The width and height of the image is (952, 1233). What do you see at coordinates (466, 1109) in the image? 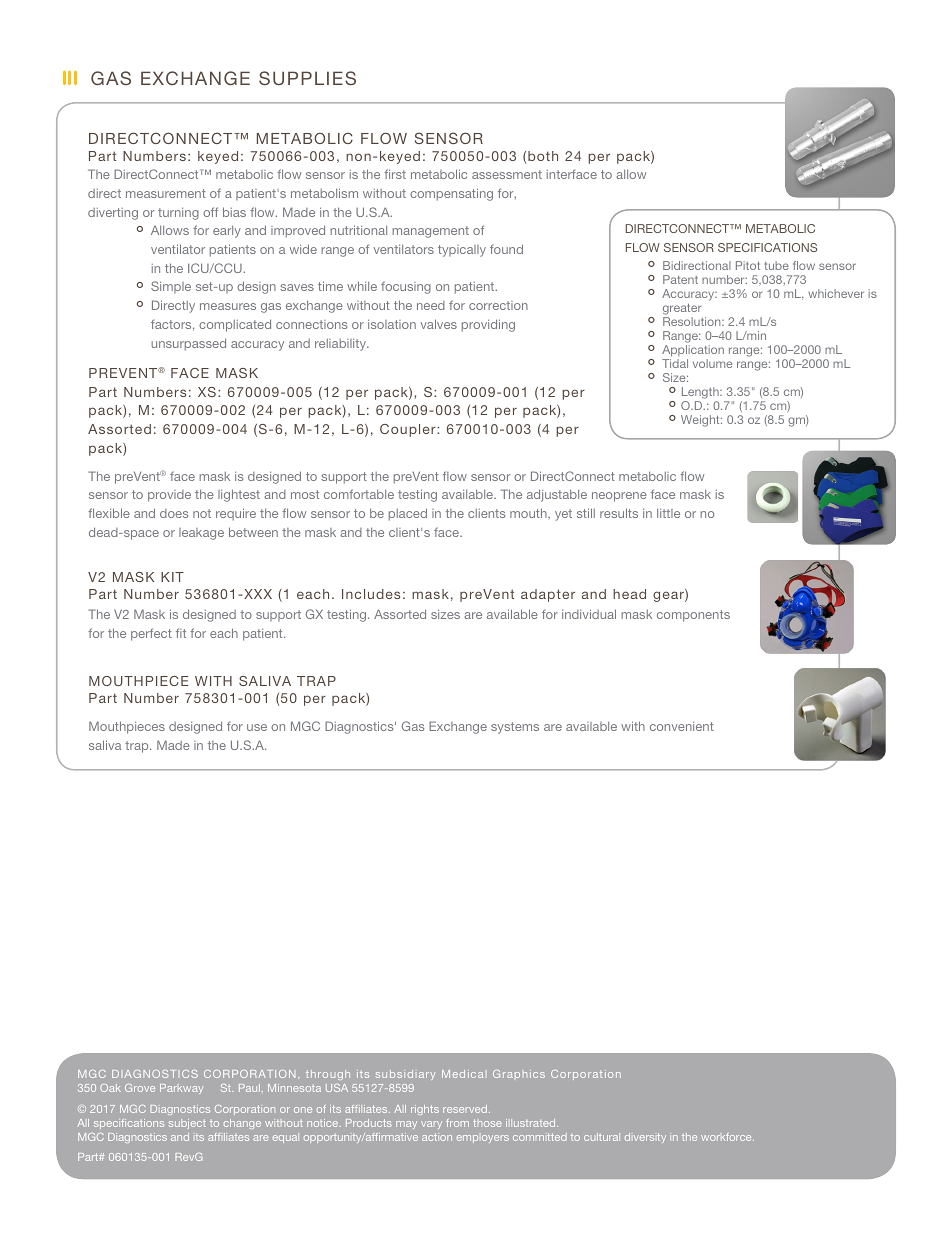
I see `reserved` at bounding box center [466, 1109].
